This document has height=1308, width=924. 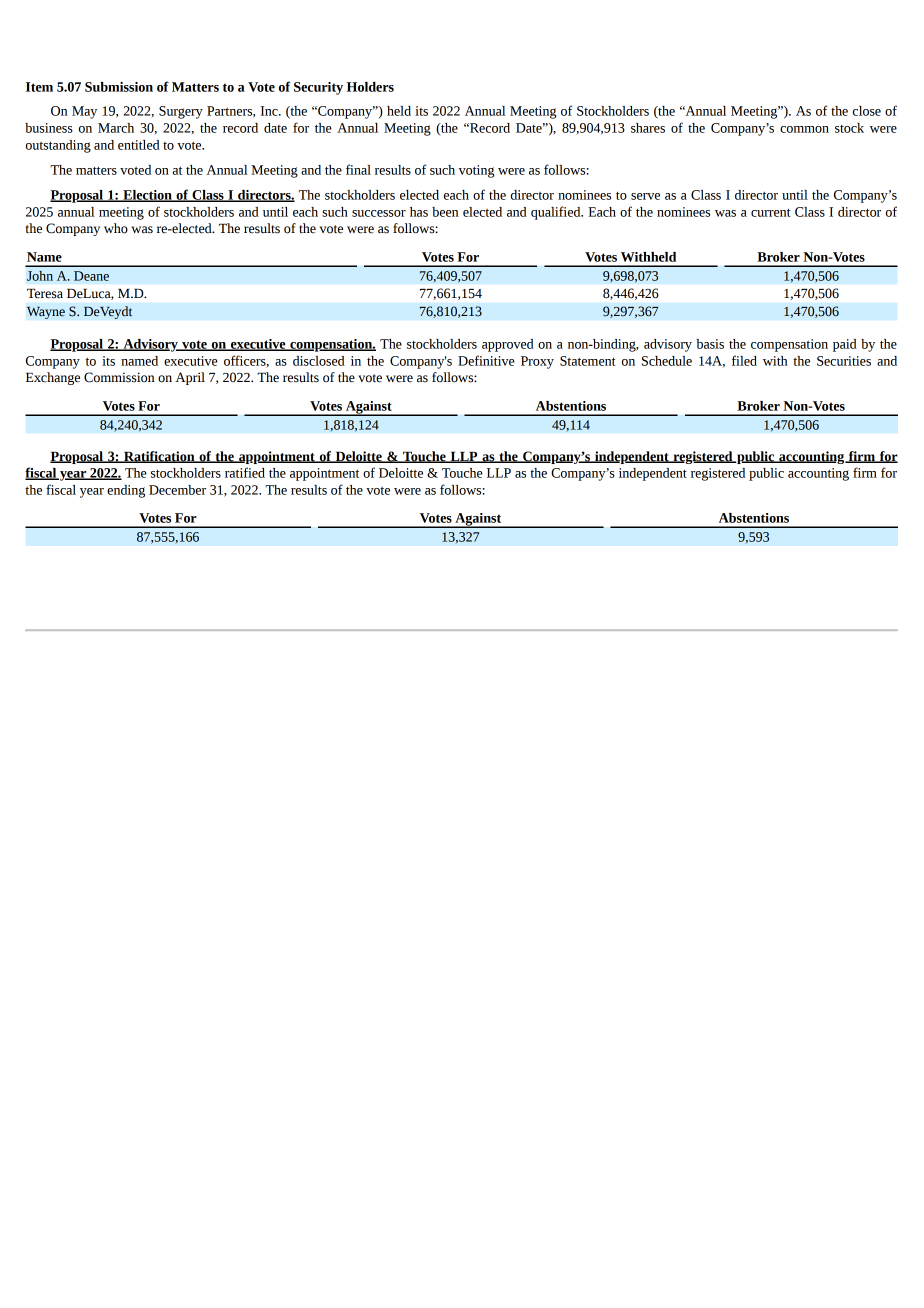 I want to click on common, so click(x=804, y=129).
